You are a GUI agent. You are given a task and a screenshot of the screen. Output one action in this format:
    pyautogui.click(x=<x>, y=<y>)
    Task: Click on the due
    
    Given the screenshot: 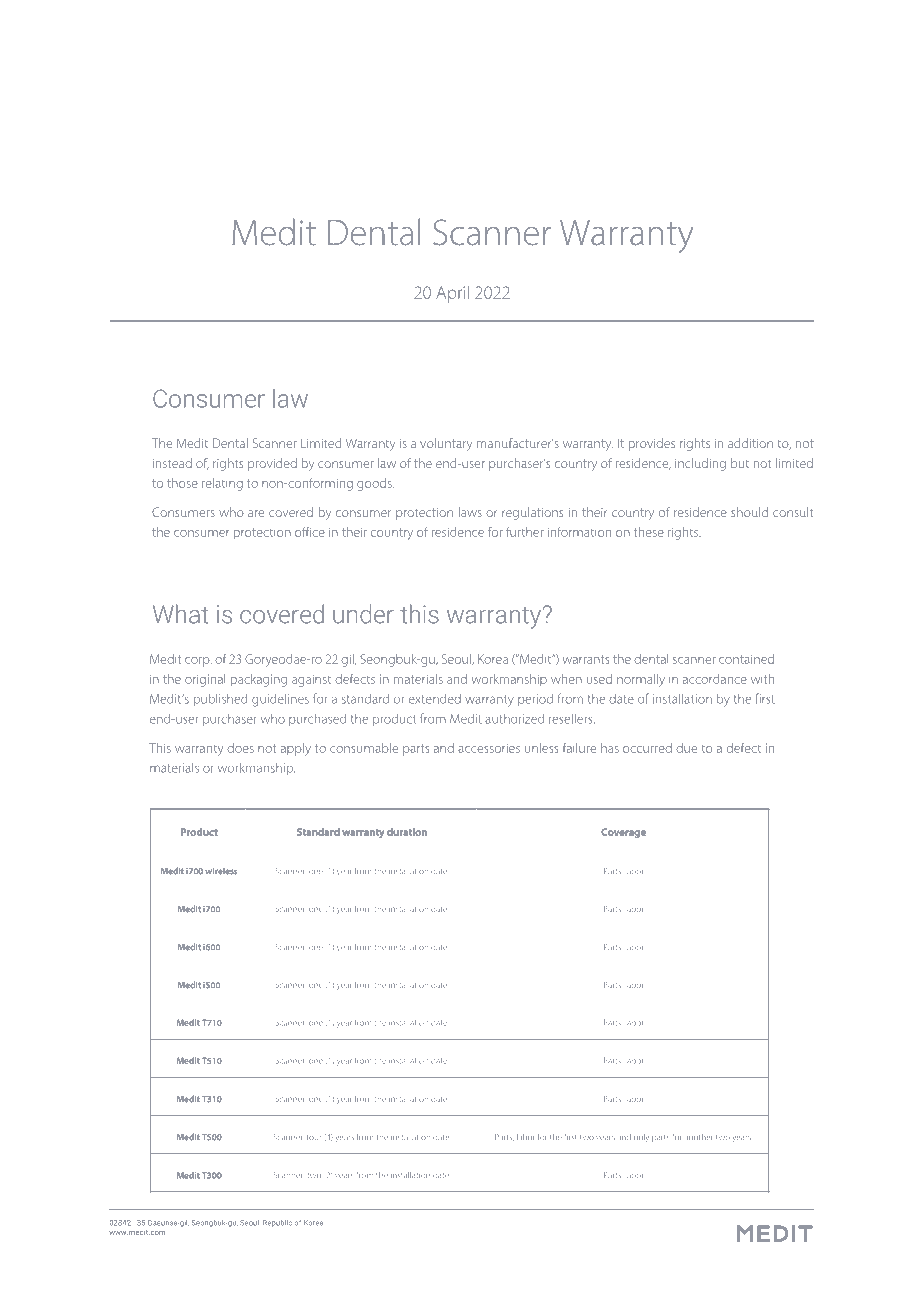 What is the action you would take?
    pyautogui.click(x=686, y=748)
